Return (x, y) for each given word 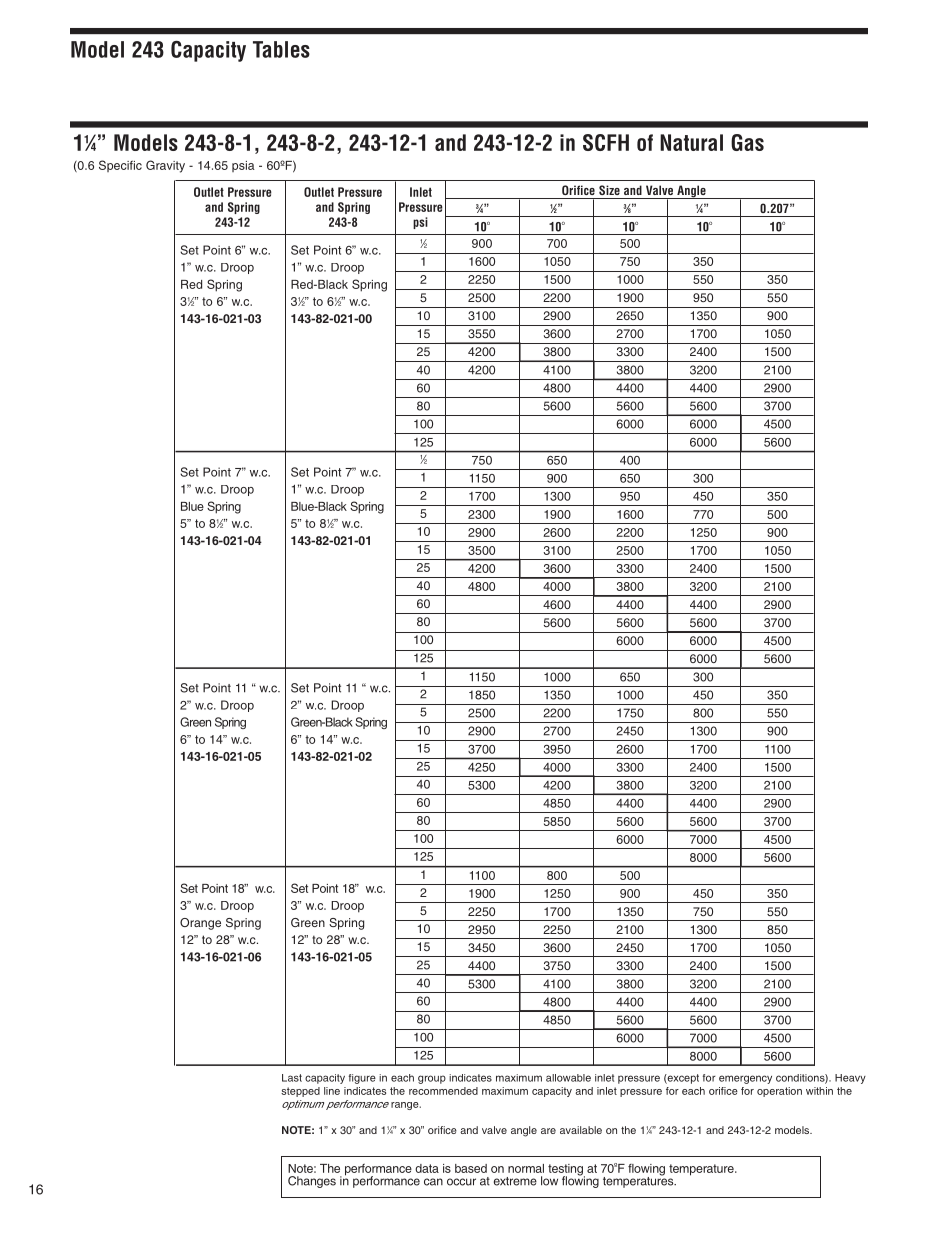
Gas (747, 142)
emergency (745, 1079)
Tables (281, 49)
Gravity (165, 166)
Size (609, 190)
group (432, 1079)
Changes (312, 1182)
